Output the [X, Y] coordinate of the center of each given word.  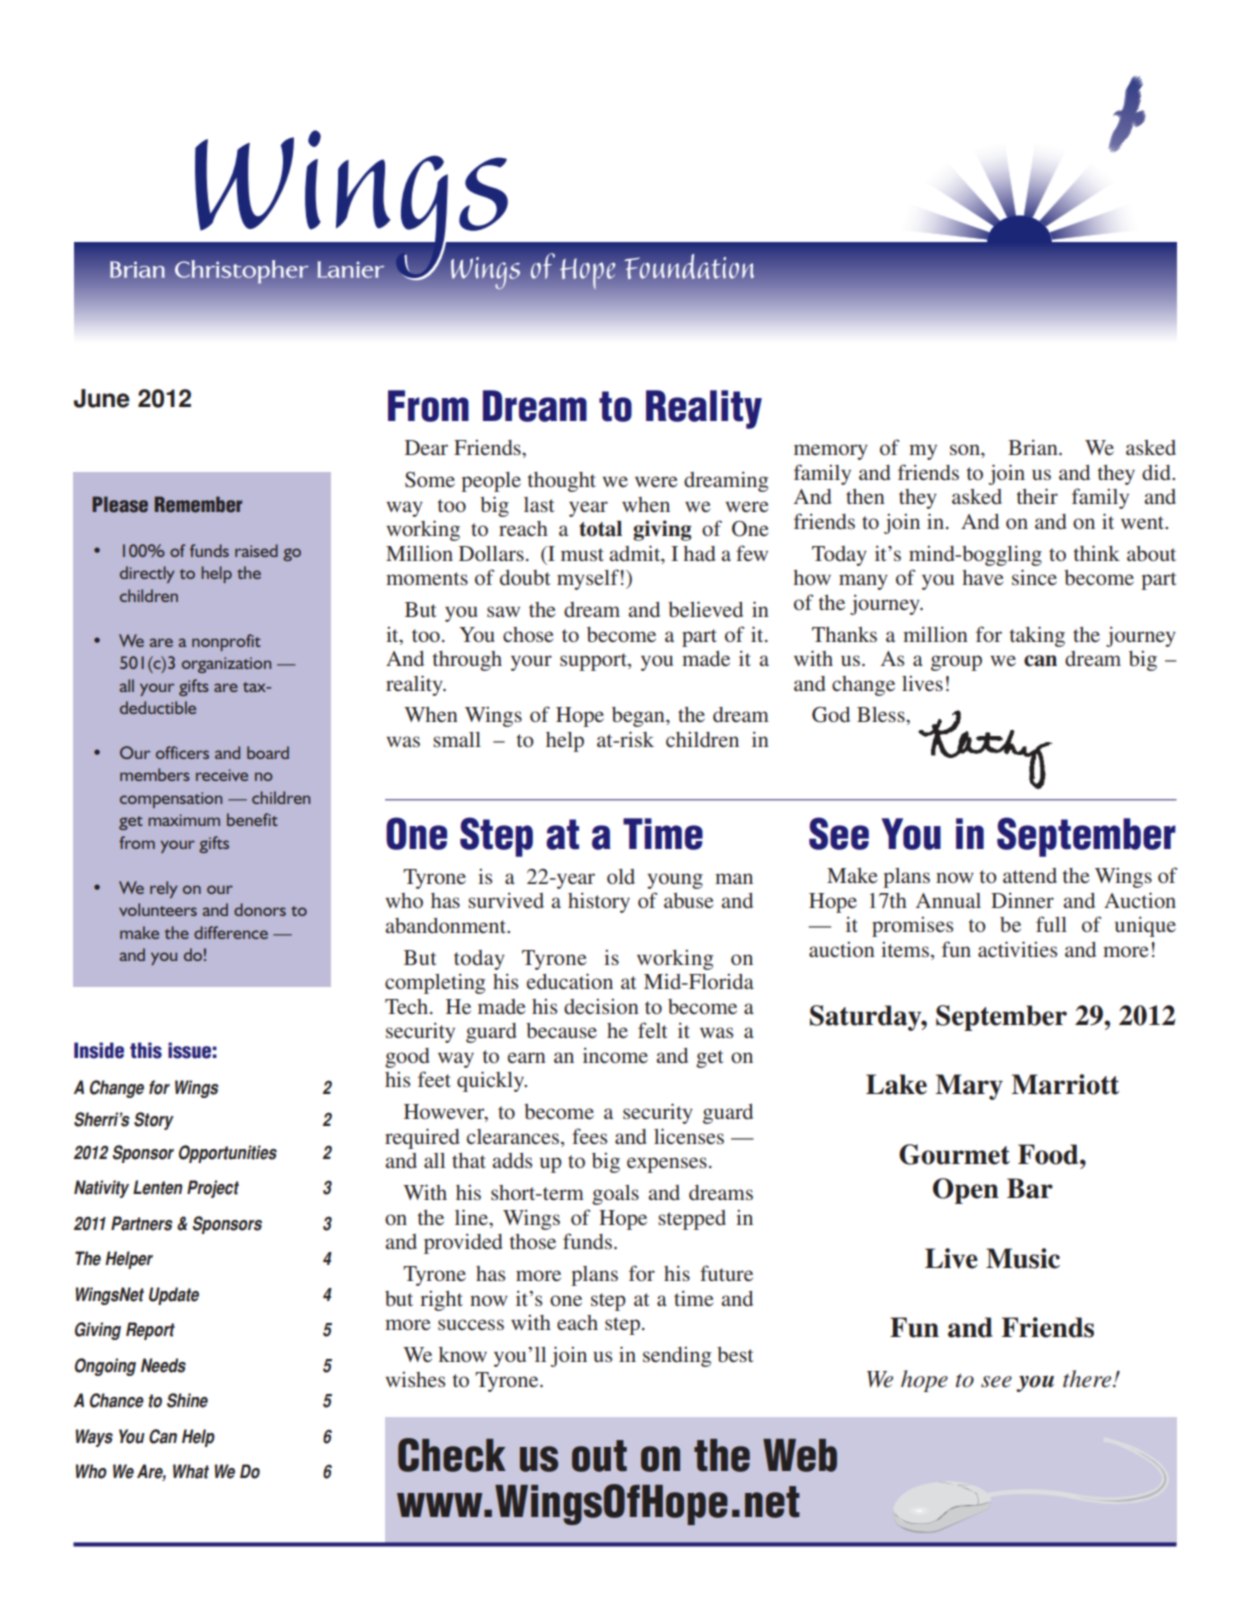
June [102, 398]
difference [231, 932]
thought [562, 482]
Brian [1034, 447]
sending [677, 1357]
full [1051, 924]
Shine [187, 1400]
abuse [689, 900]
